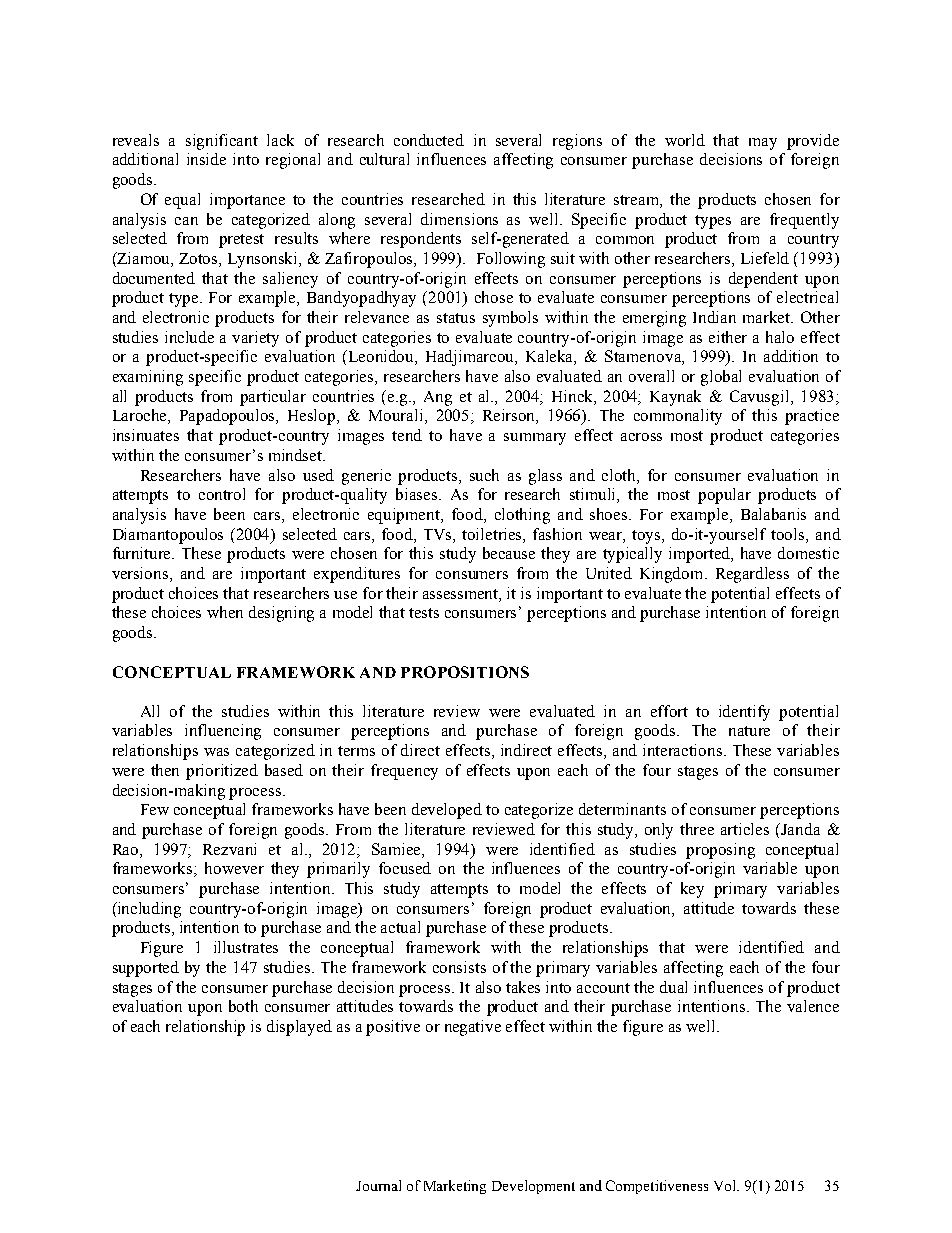 The image size is (952, 1233). I want to click on Journal, so click(378, 1185).
